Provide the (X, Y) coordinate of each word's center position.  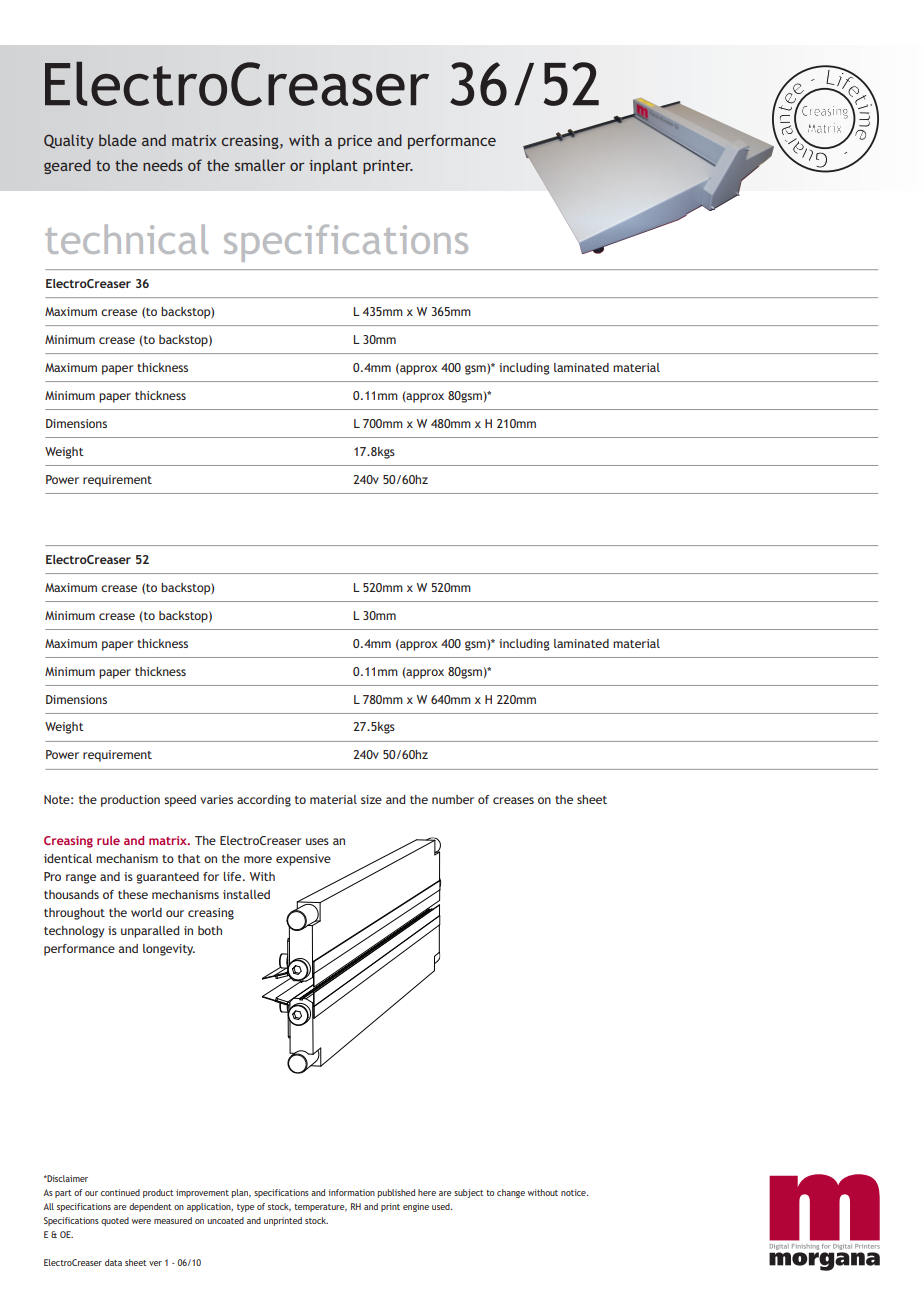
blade (118, 140)
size (371, 799)
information (351, 1192)
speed (180, 801)
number (453, 799)
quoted (115, 1221)
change (511, 1193)
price (355, 142)
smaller (260, 165)
